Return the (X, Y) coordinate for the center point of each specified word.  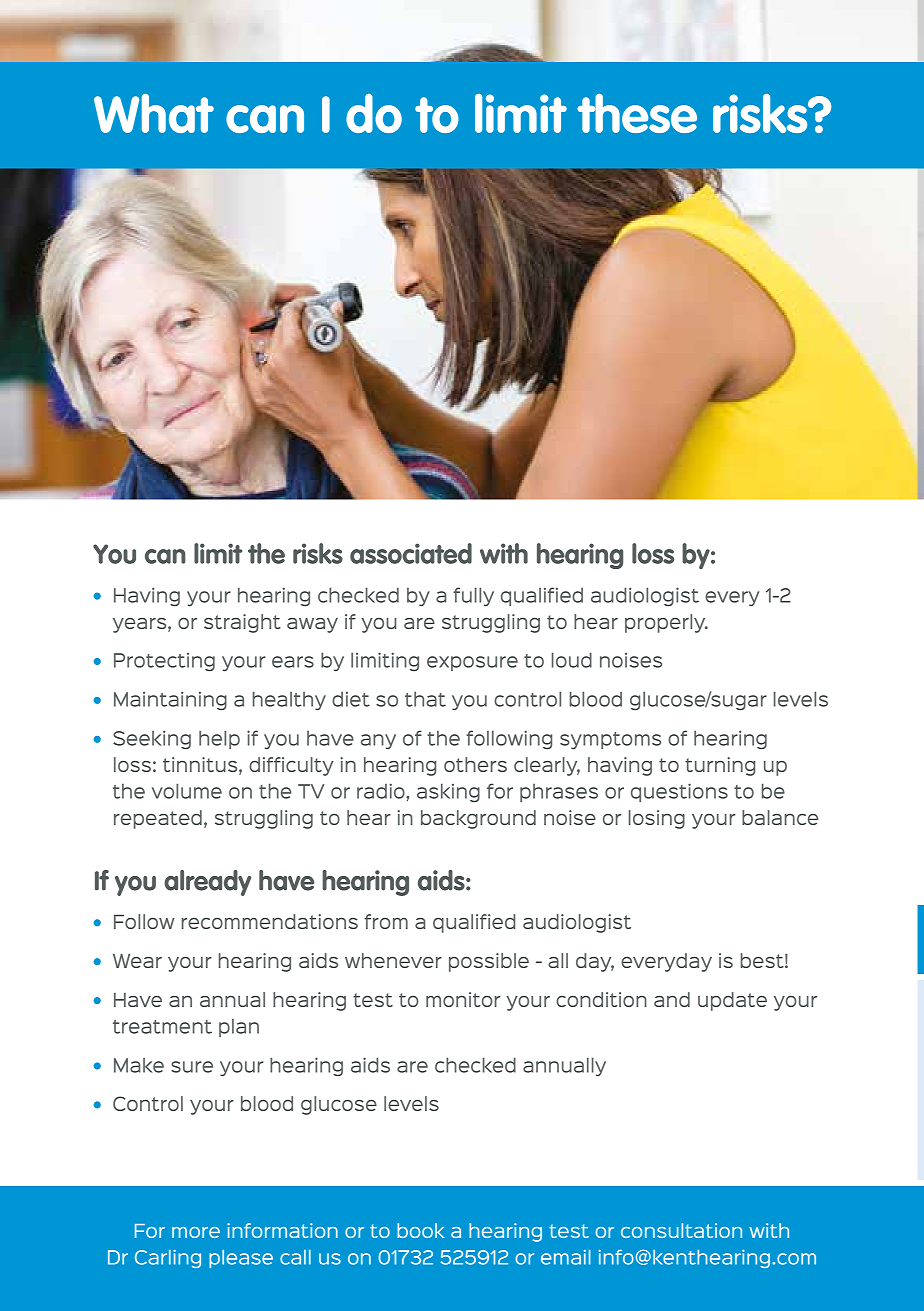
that (425, 699)
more (196, 1232)
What (154, 113)
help (219, 739)
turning (720, 766)
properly (666, 623)
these (637, 113)
